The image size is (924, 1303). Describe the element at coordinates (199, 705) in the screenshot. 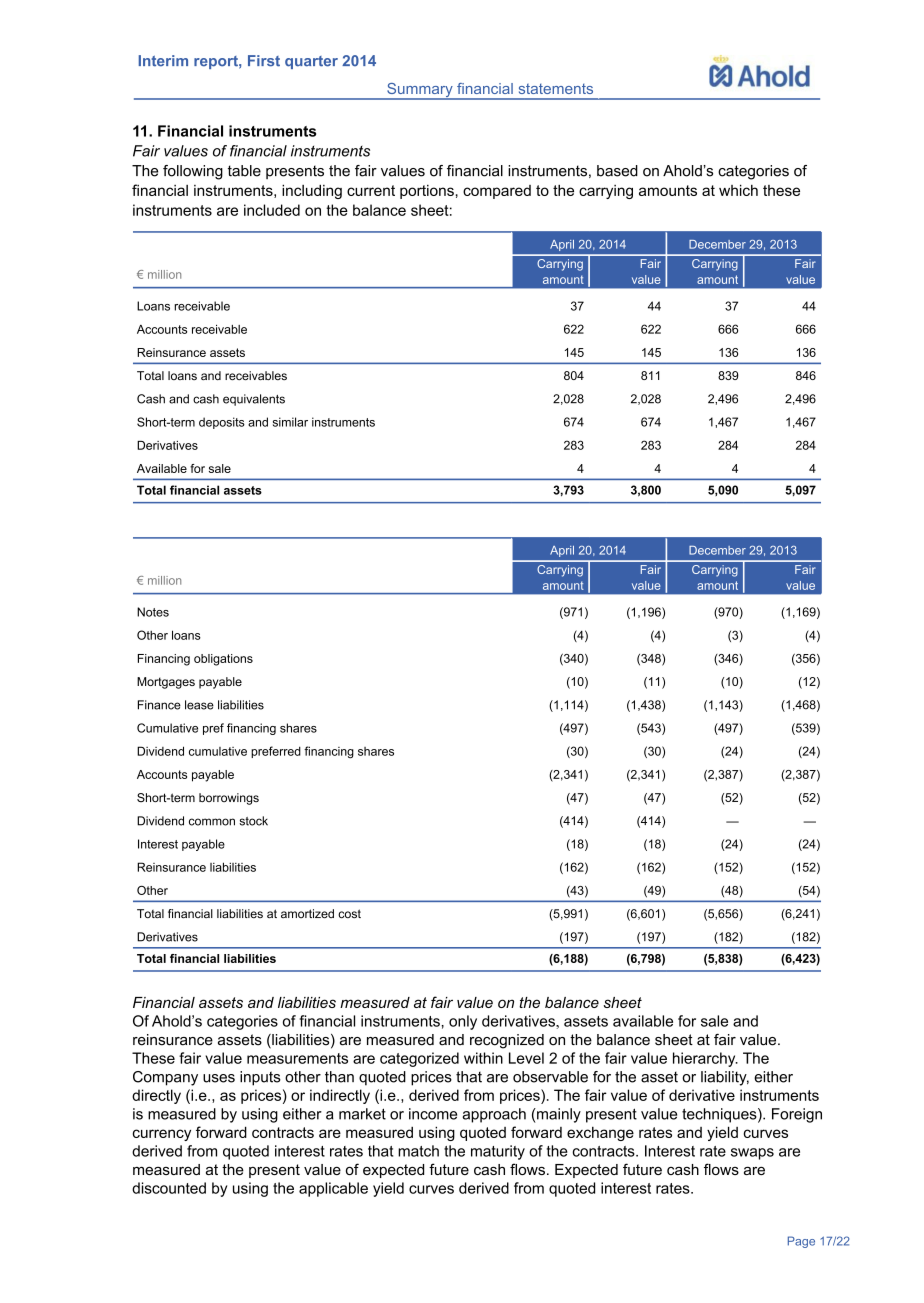

I see `lease` at that location.
